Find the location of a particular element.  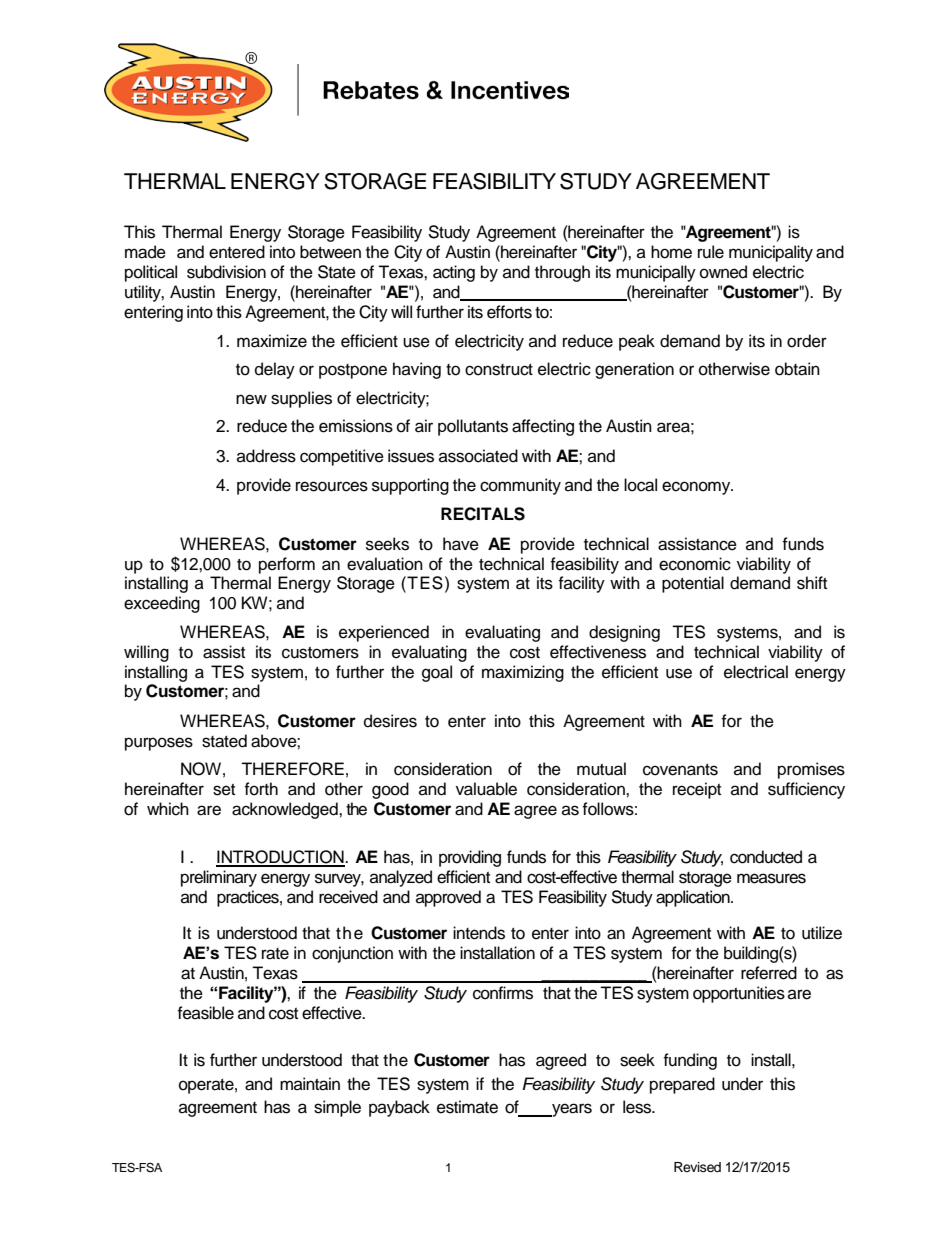

estimate is located at coordinates (467, 1107).
